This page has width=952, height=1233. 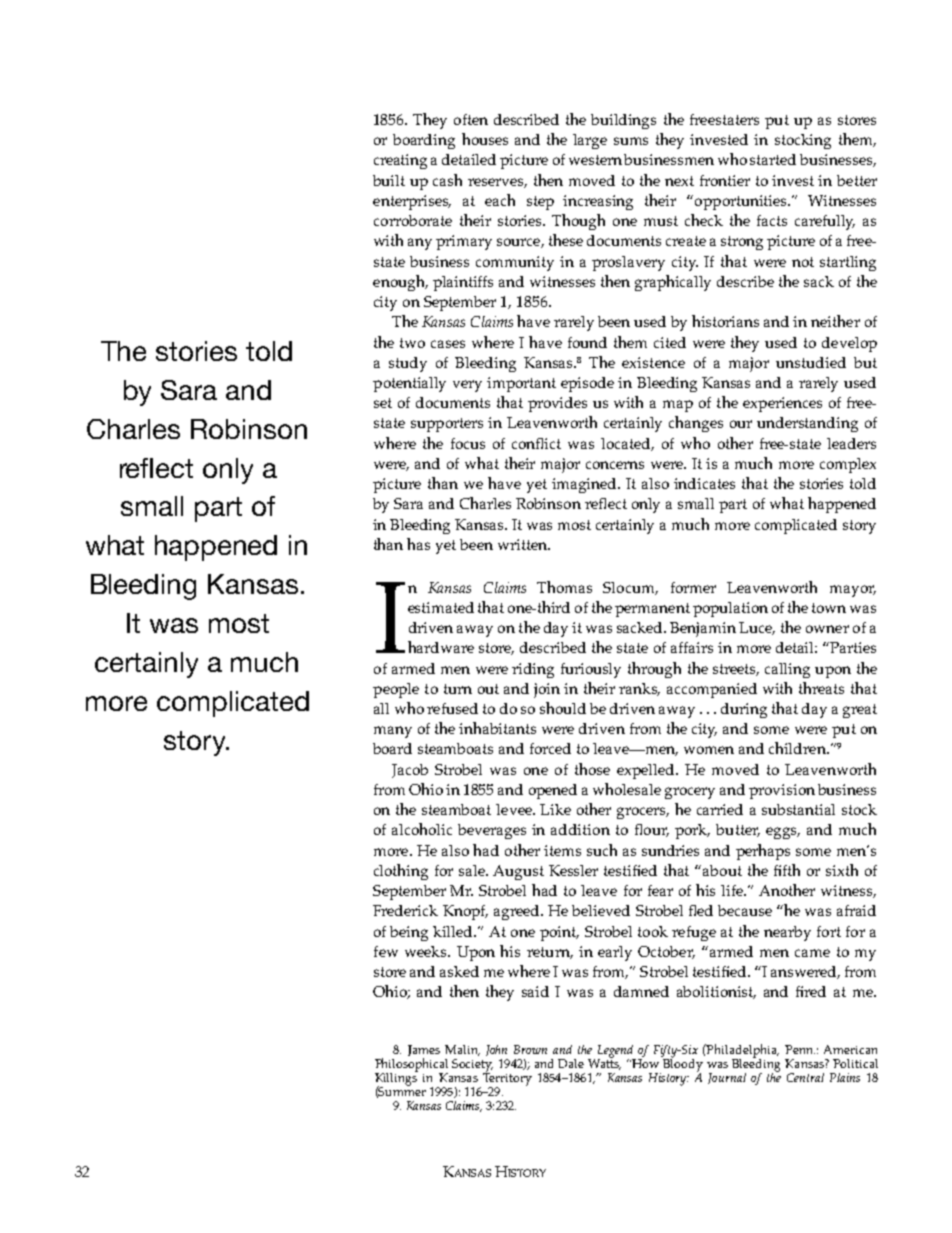 I want to click on James, so click(x=424, y=1052).
